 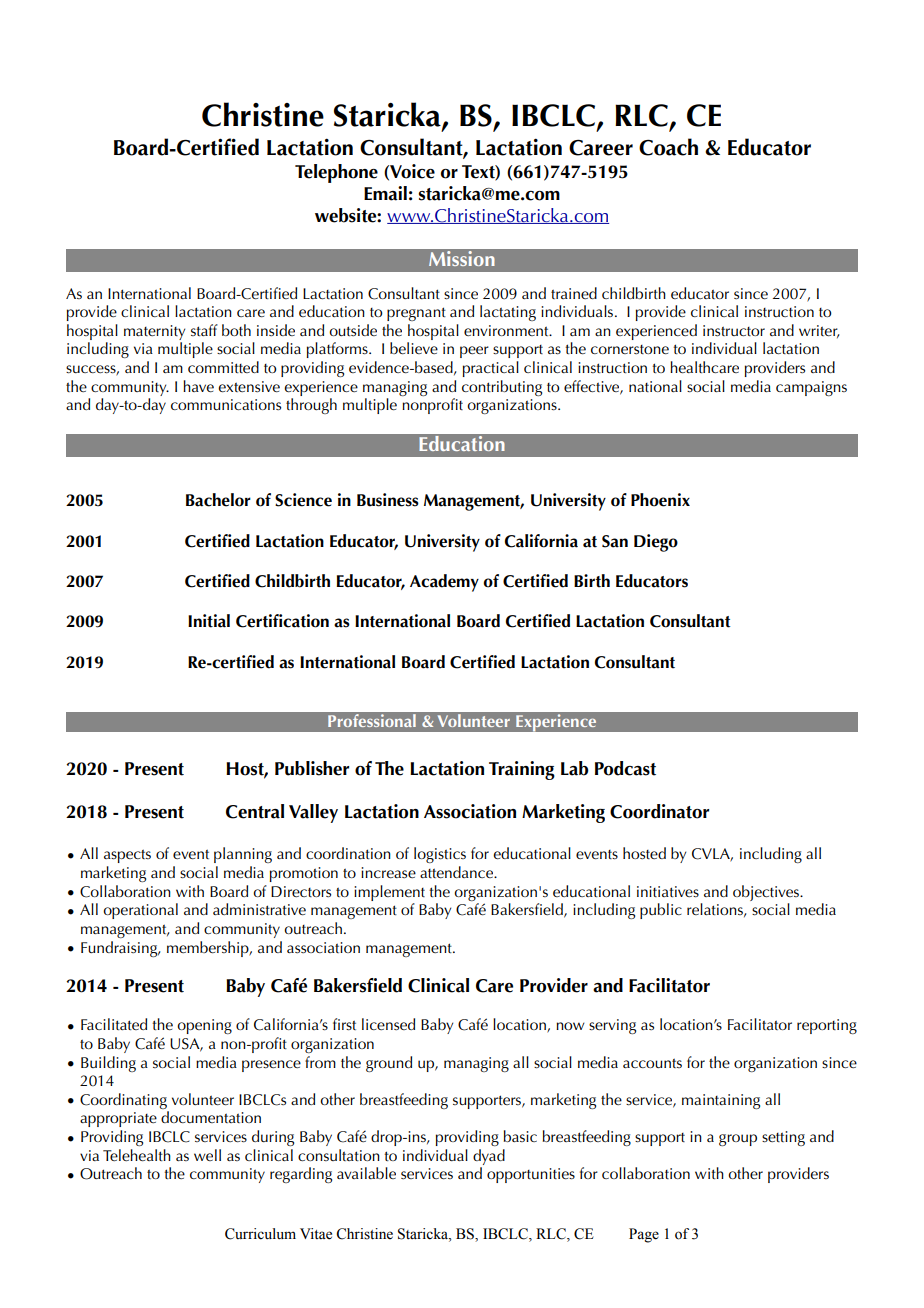 What do you see at coordinates (385, 193) in the page?
I see `Email` at bounding box center [385, 193].
